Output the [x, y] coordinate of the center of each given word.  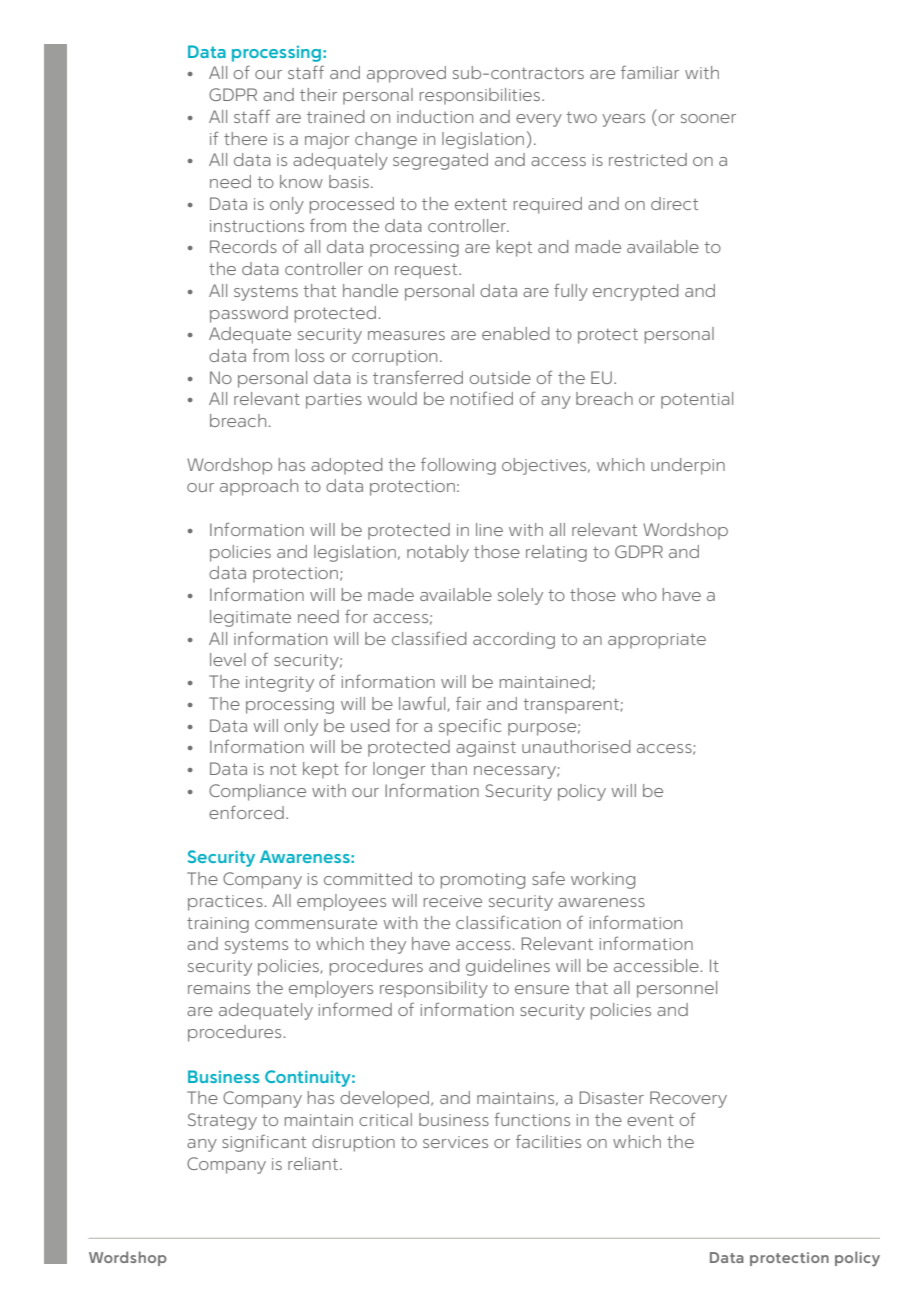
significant [264, 1143]
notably [438, 553]
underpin [688, 466]
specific [470, 727]
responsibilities [481, 96]
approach [259, 487]
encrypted [636, 292]
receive [453, 901]
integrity [280, 684]
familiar [650, 72]
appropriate [657, 641]
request [427, 271]
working [603, 880]
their [318, 94]
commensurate [316, 923]
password [249, 314]
